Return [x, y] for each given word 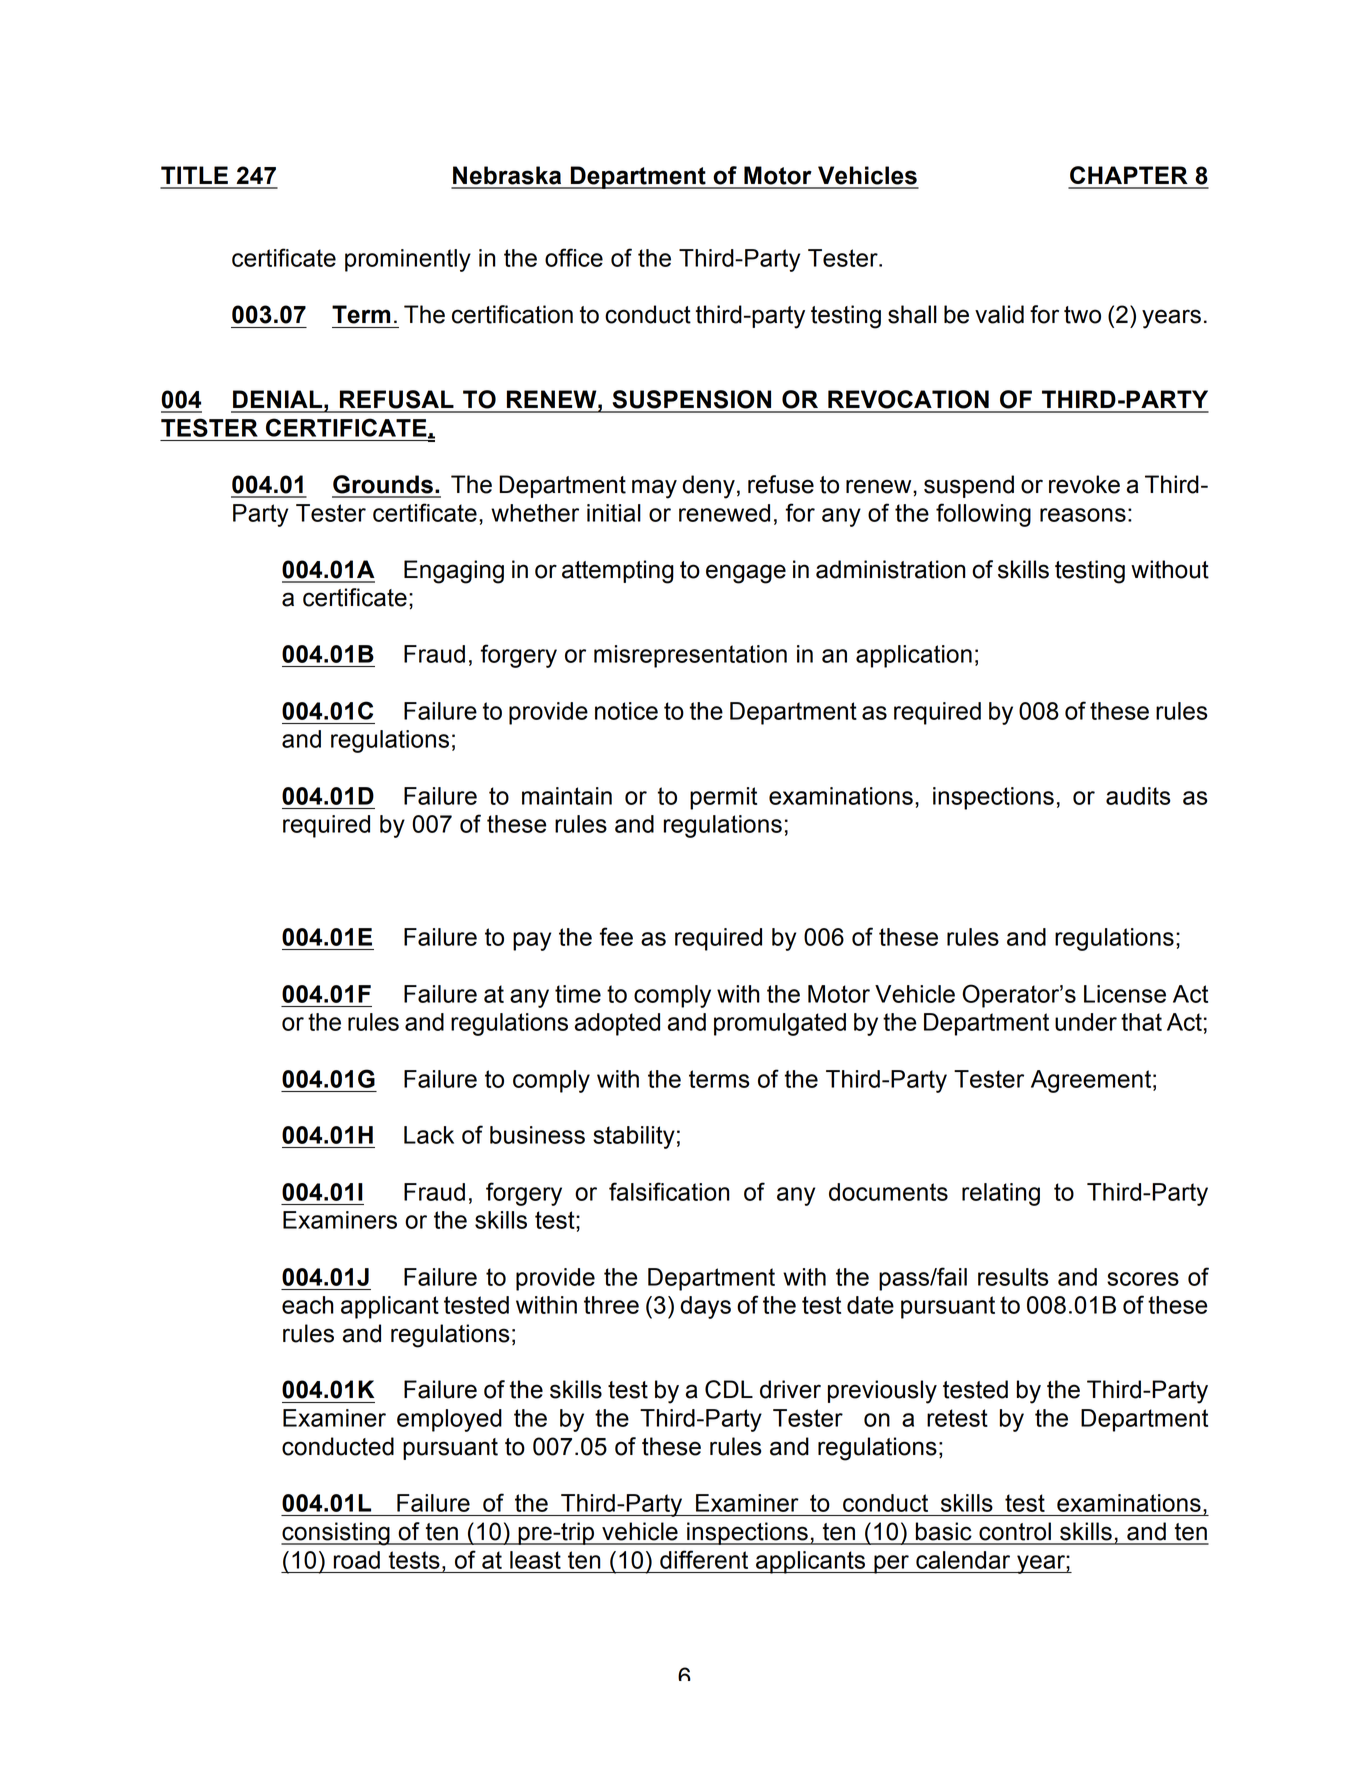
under [1086, 1022]
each [308, 1305]
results [1013, 1277]
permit [723, 798]
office [574, 257]
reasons [1083, 515]
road [357, 1560]
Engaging [454, 572]
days [705, 1307]
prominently [408, 260]
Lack [429, 1135]
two [1082, 315]
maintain [567, 796]
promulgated [780, 1024]
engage [746, 574]
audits [1138, 796]
